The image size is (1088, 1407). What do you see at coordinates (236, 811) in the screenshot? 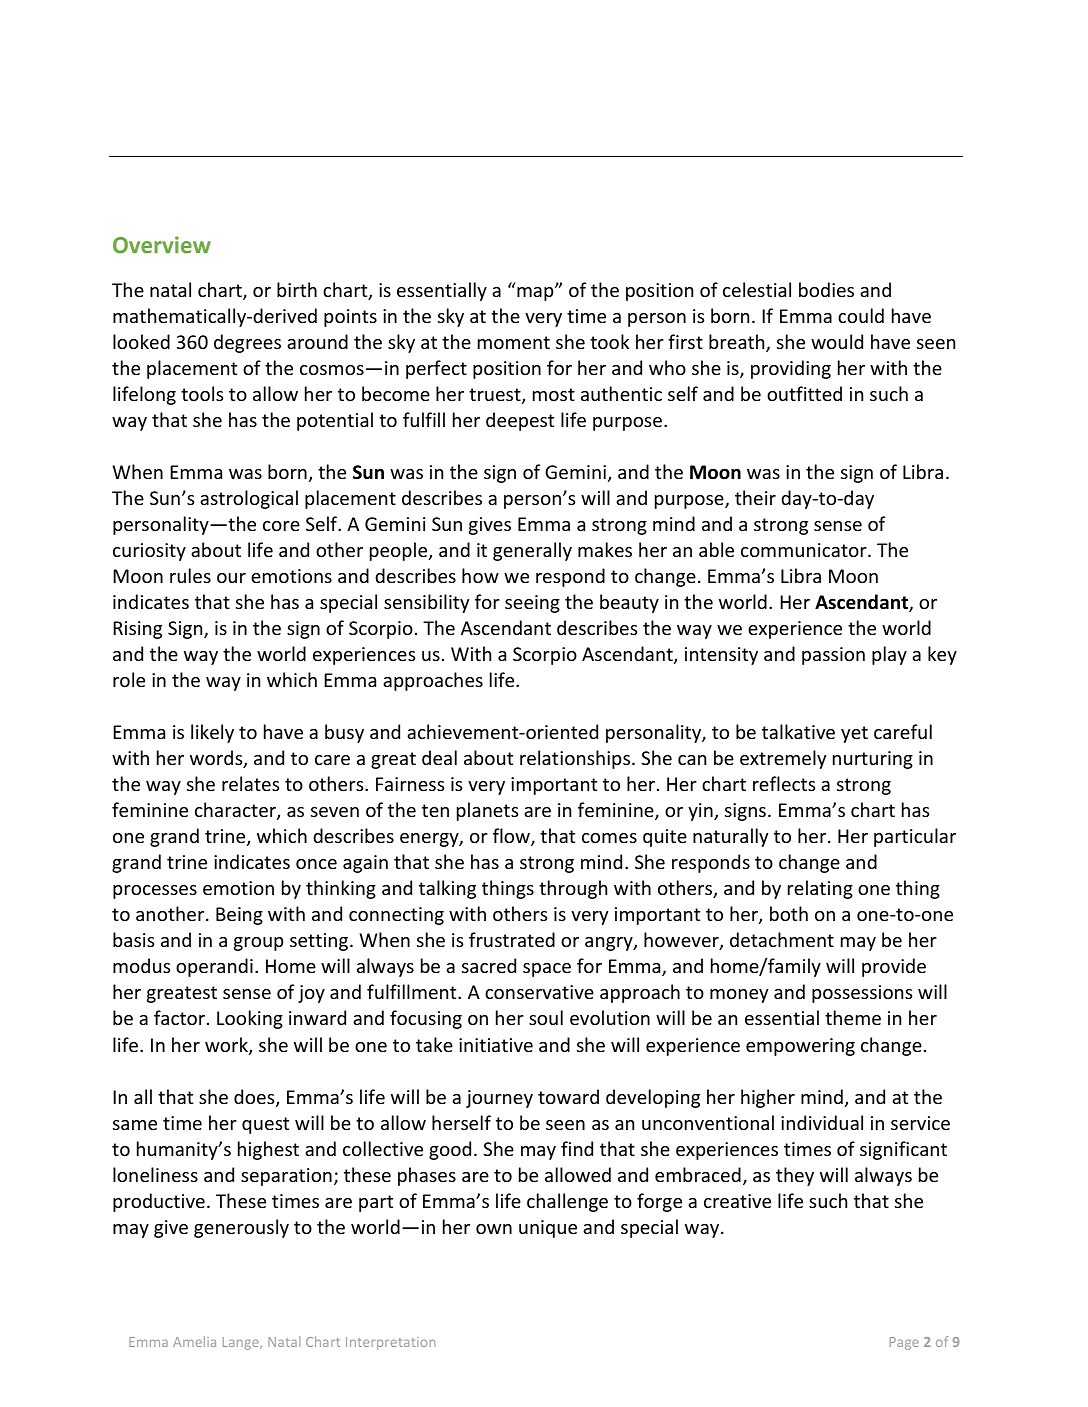
I see `character` at bounding box center [236, 811].
